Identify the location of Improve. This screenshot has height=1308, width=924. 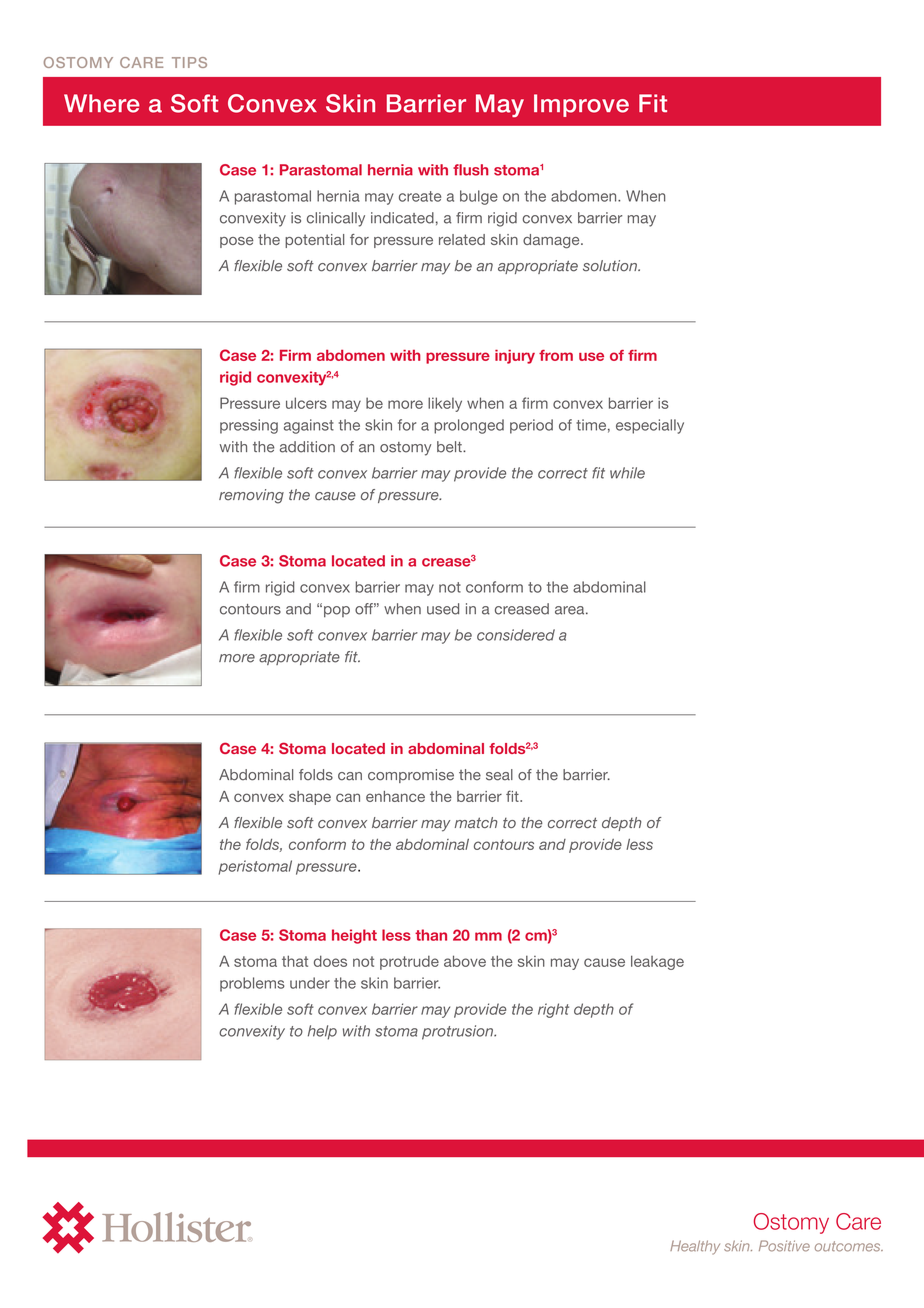
(581, 105).
